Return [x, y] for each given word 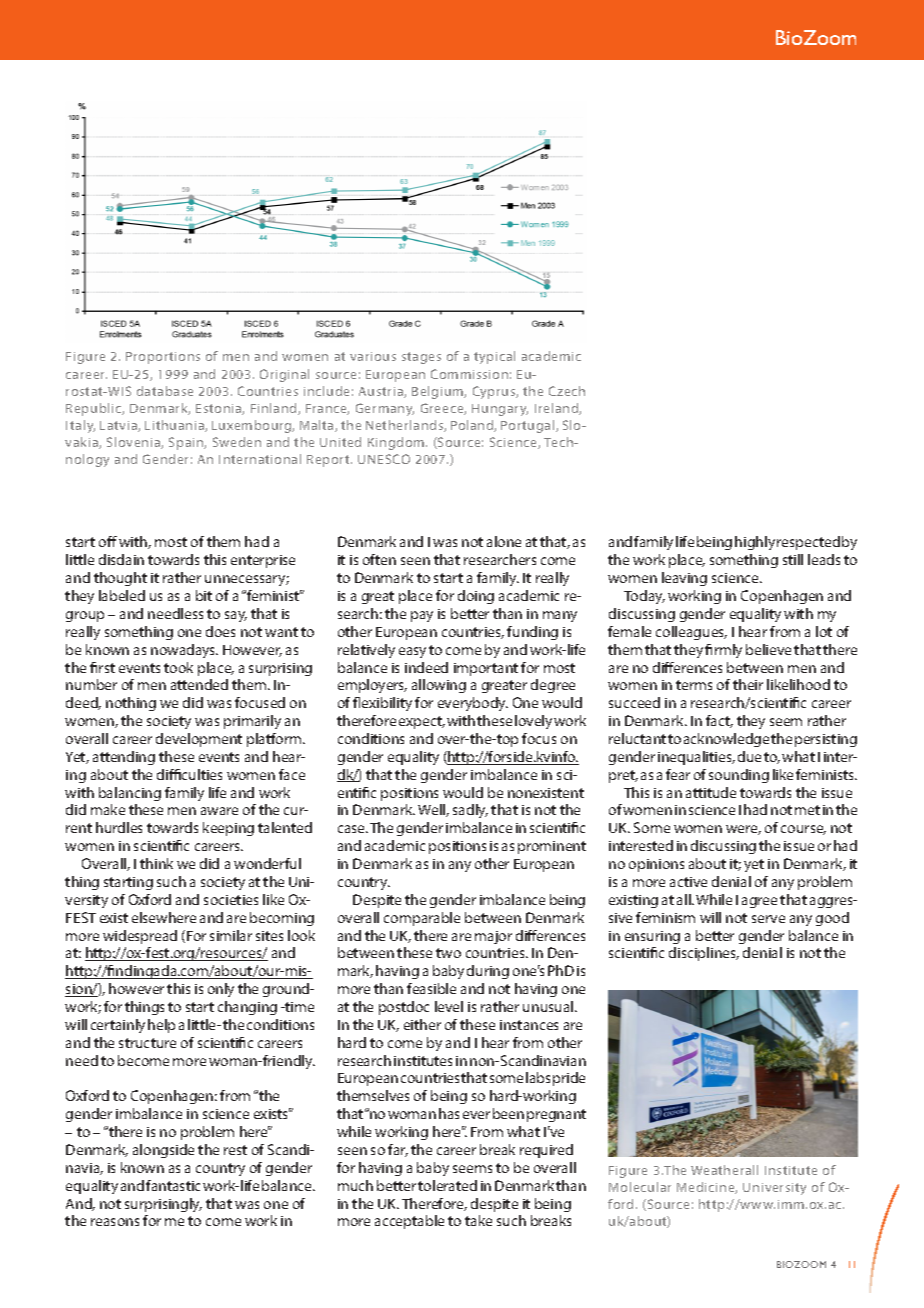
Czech [567, 391]
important [486, 669]
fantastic [173, 1185]
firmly [723, 651]
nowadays [184, 651]
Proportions [163, 358]
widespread [140, 937]
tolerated [447, 1185]
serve [768, 919]
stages [421, 358]
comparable [422, 919]
